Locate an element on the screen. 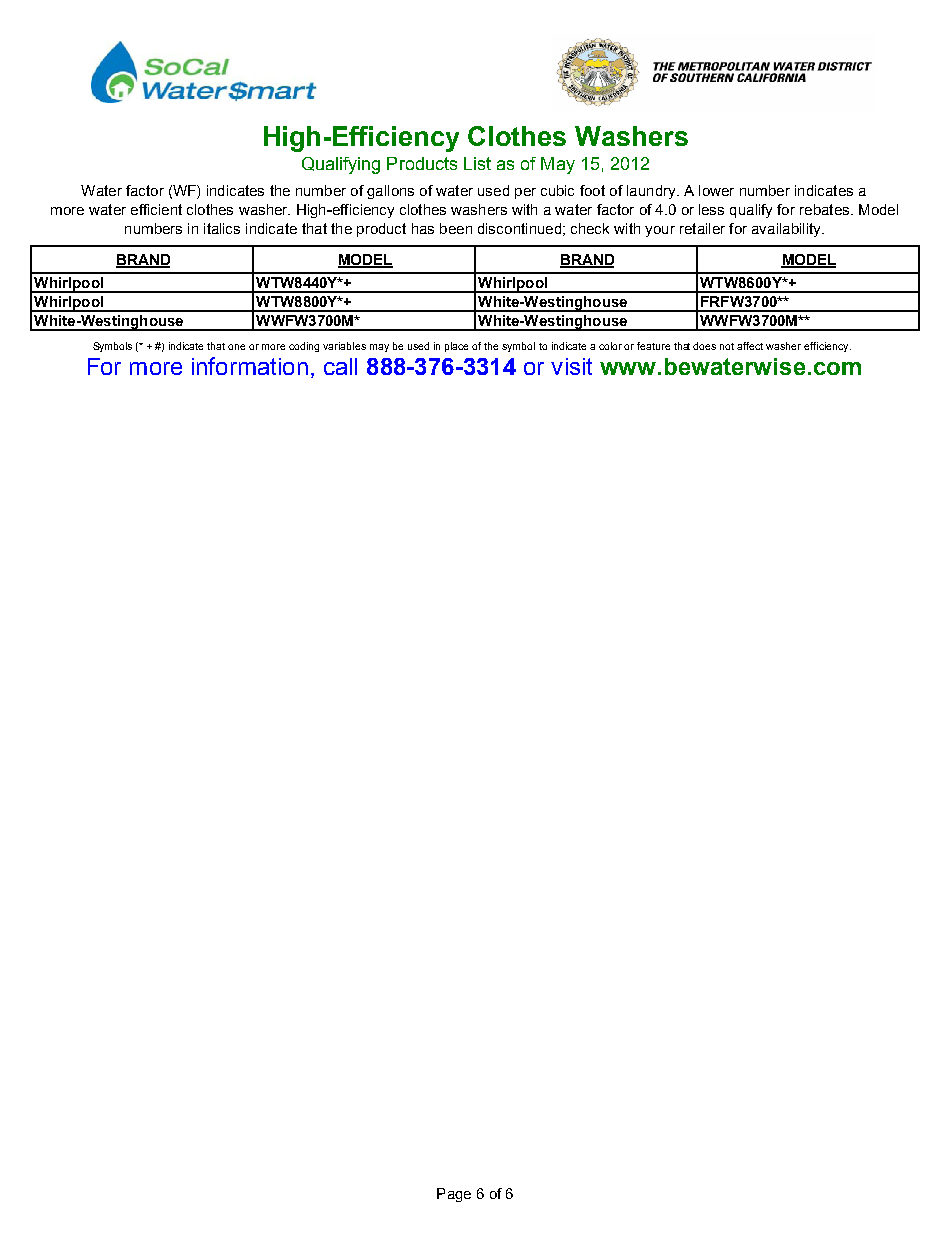 This screenshot has height=1233, width=952. visit is located at coordinates (571, 366).
